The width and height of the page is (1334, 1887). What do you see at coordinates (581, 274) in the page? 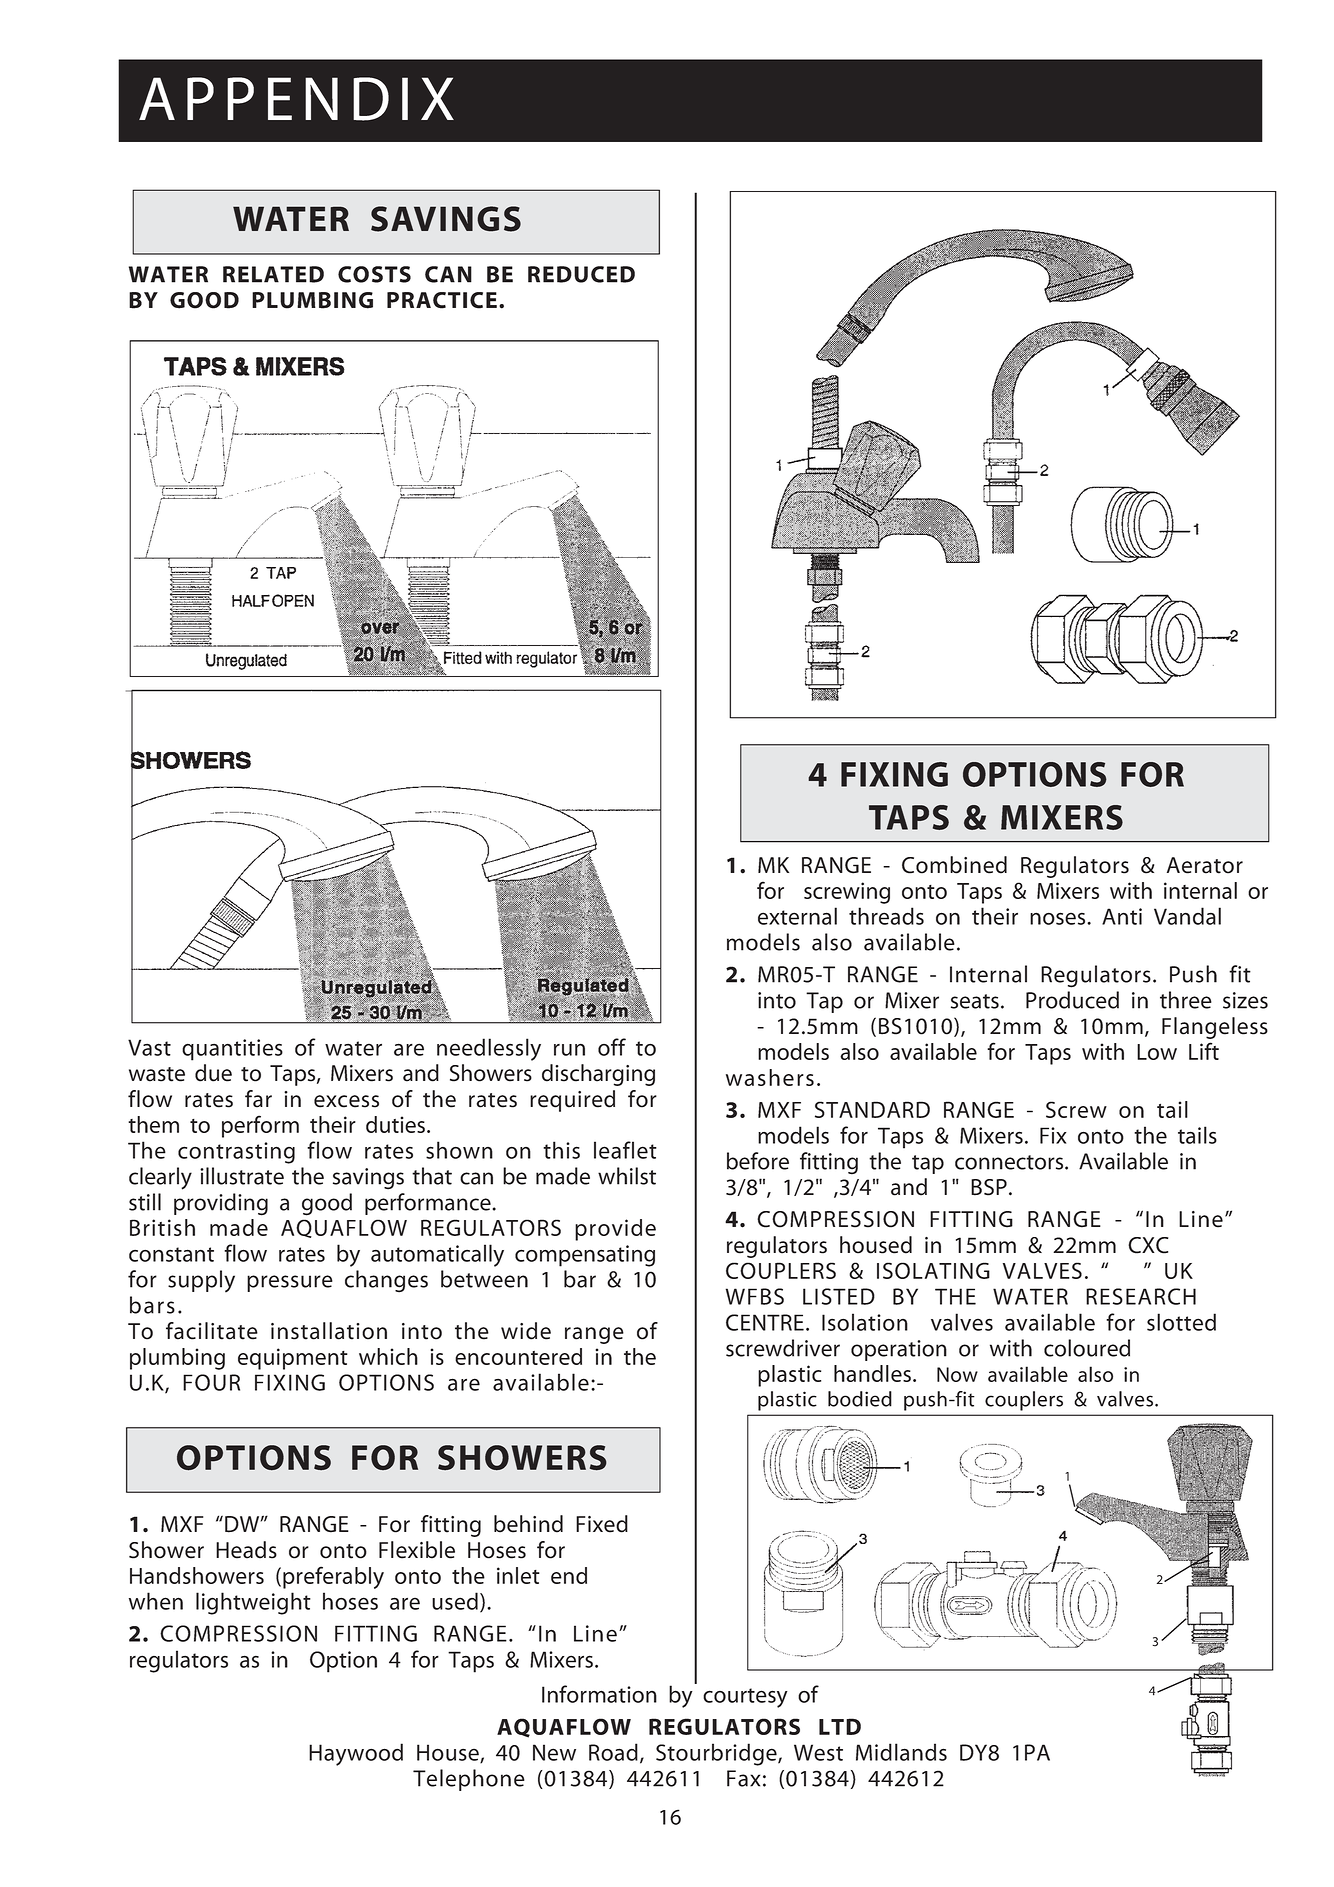
I see `REDUCED` at bounding box center [581, 274].
